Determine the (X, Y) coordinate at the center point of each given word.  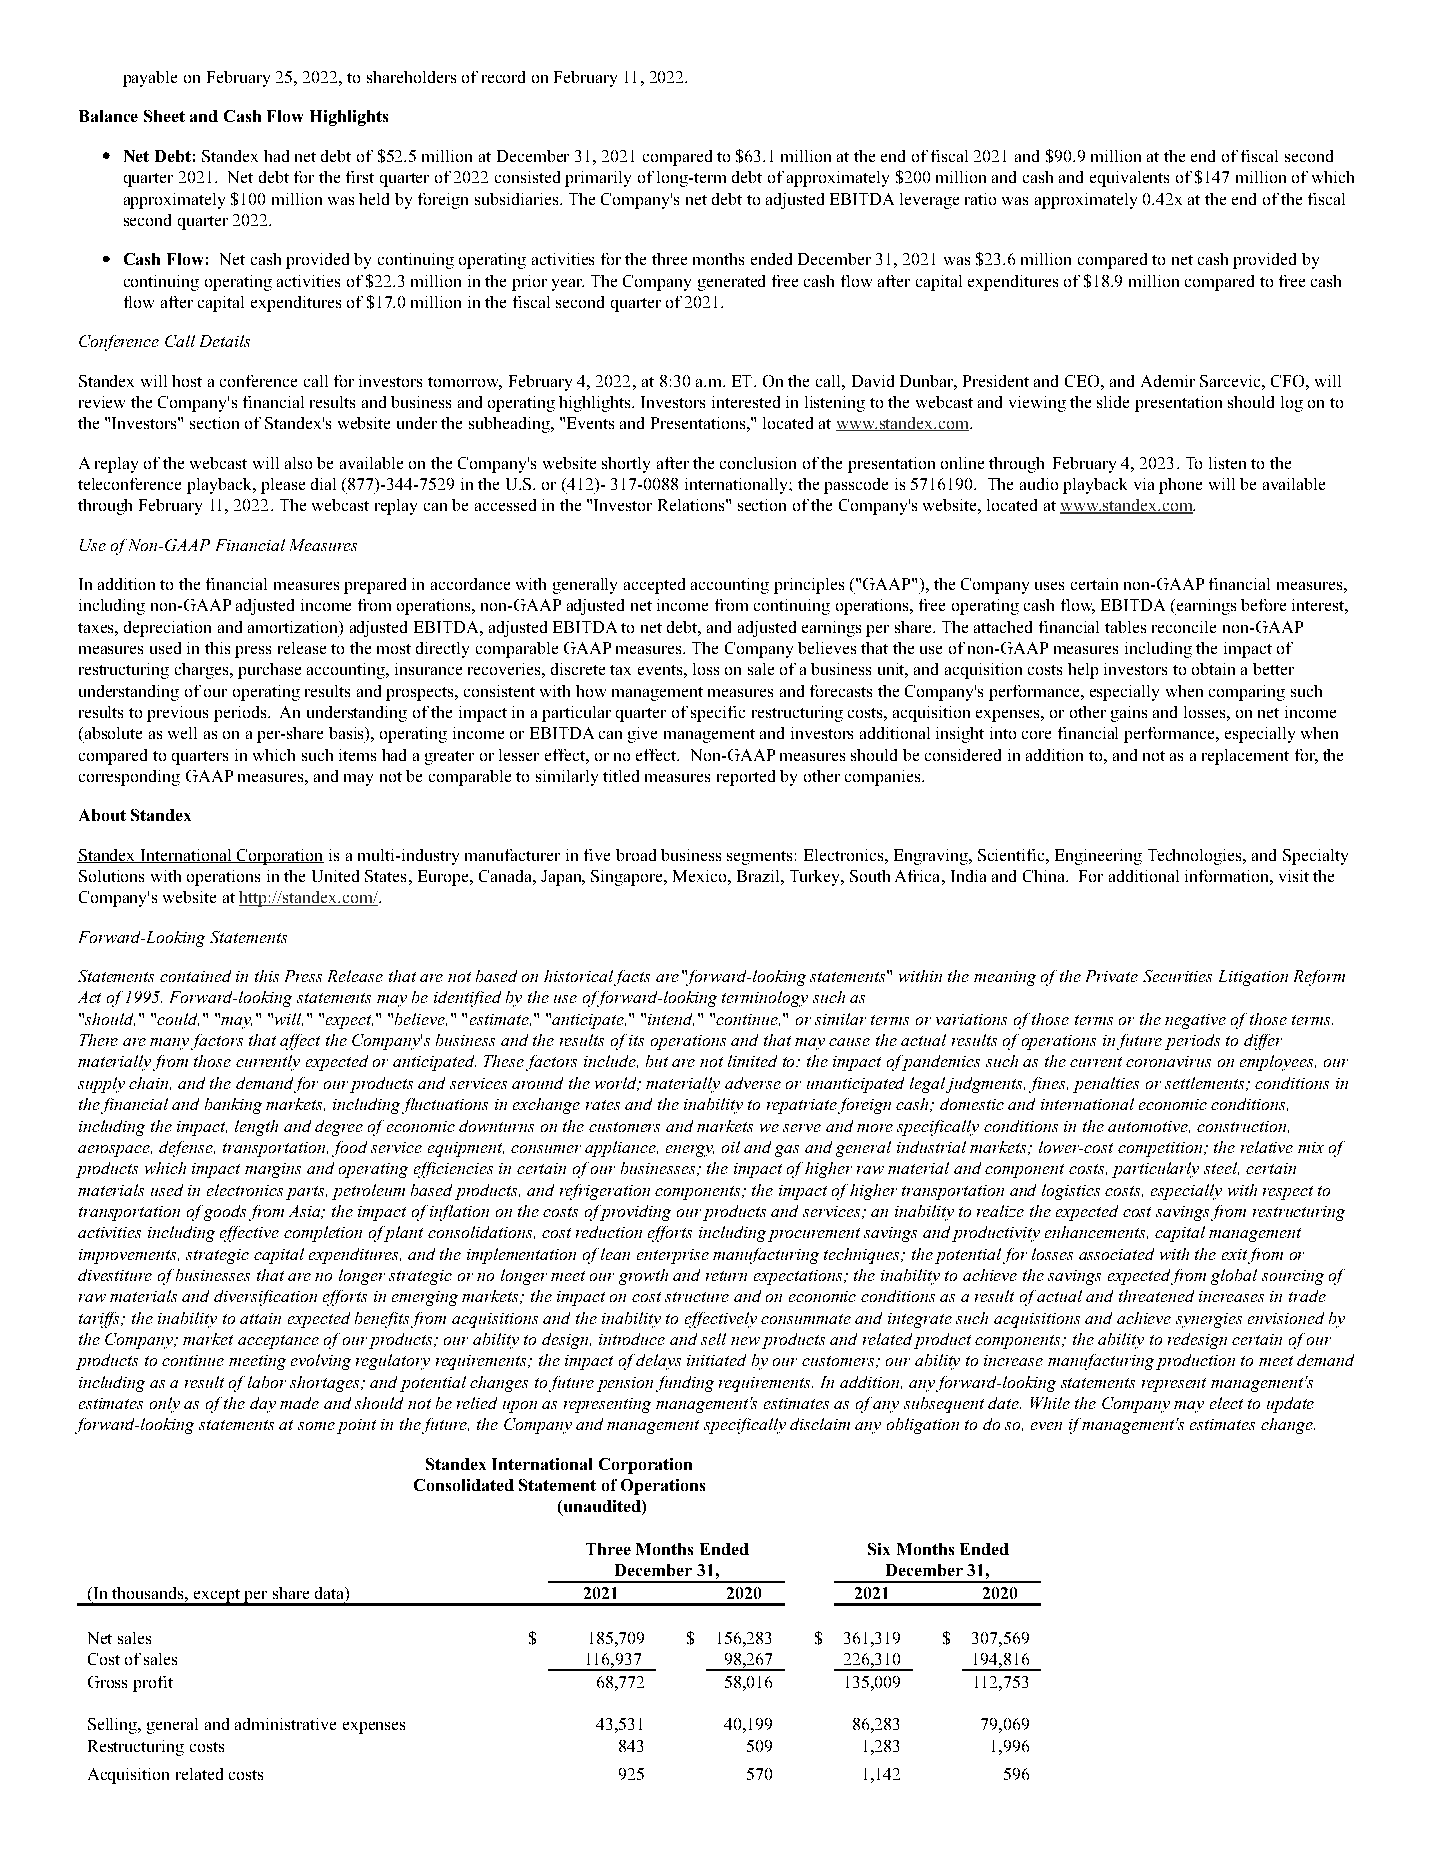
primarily (598, 179)
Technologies (1196, 857)
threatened (1156, 1296)
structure (697, 1297)
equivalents (1129, 179)
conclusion (758, 463)
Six (879, 1549)
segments (759, 858)
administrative (285, 1724)
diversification (265, 1298)
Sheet (164, 116)
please (283, 486)
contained (195, 976)
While (1050, 1403)
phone (1180, 486)
